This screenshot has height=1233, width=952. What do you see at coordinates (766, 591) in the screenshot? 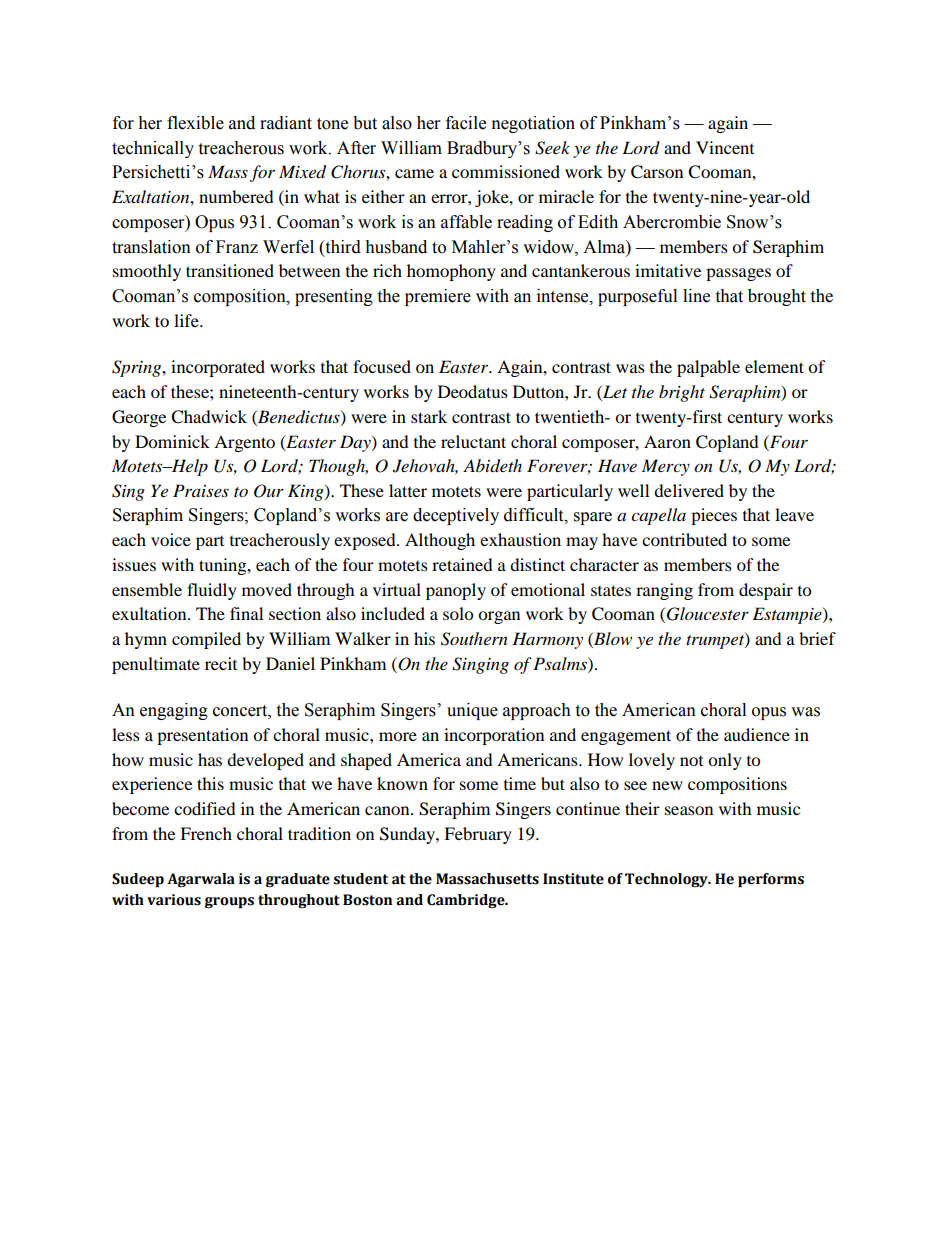
I see `despair` at bounding box center [766, 591].
